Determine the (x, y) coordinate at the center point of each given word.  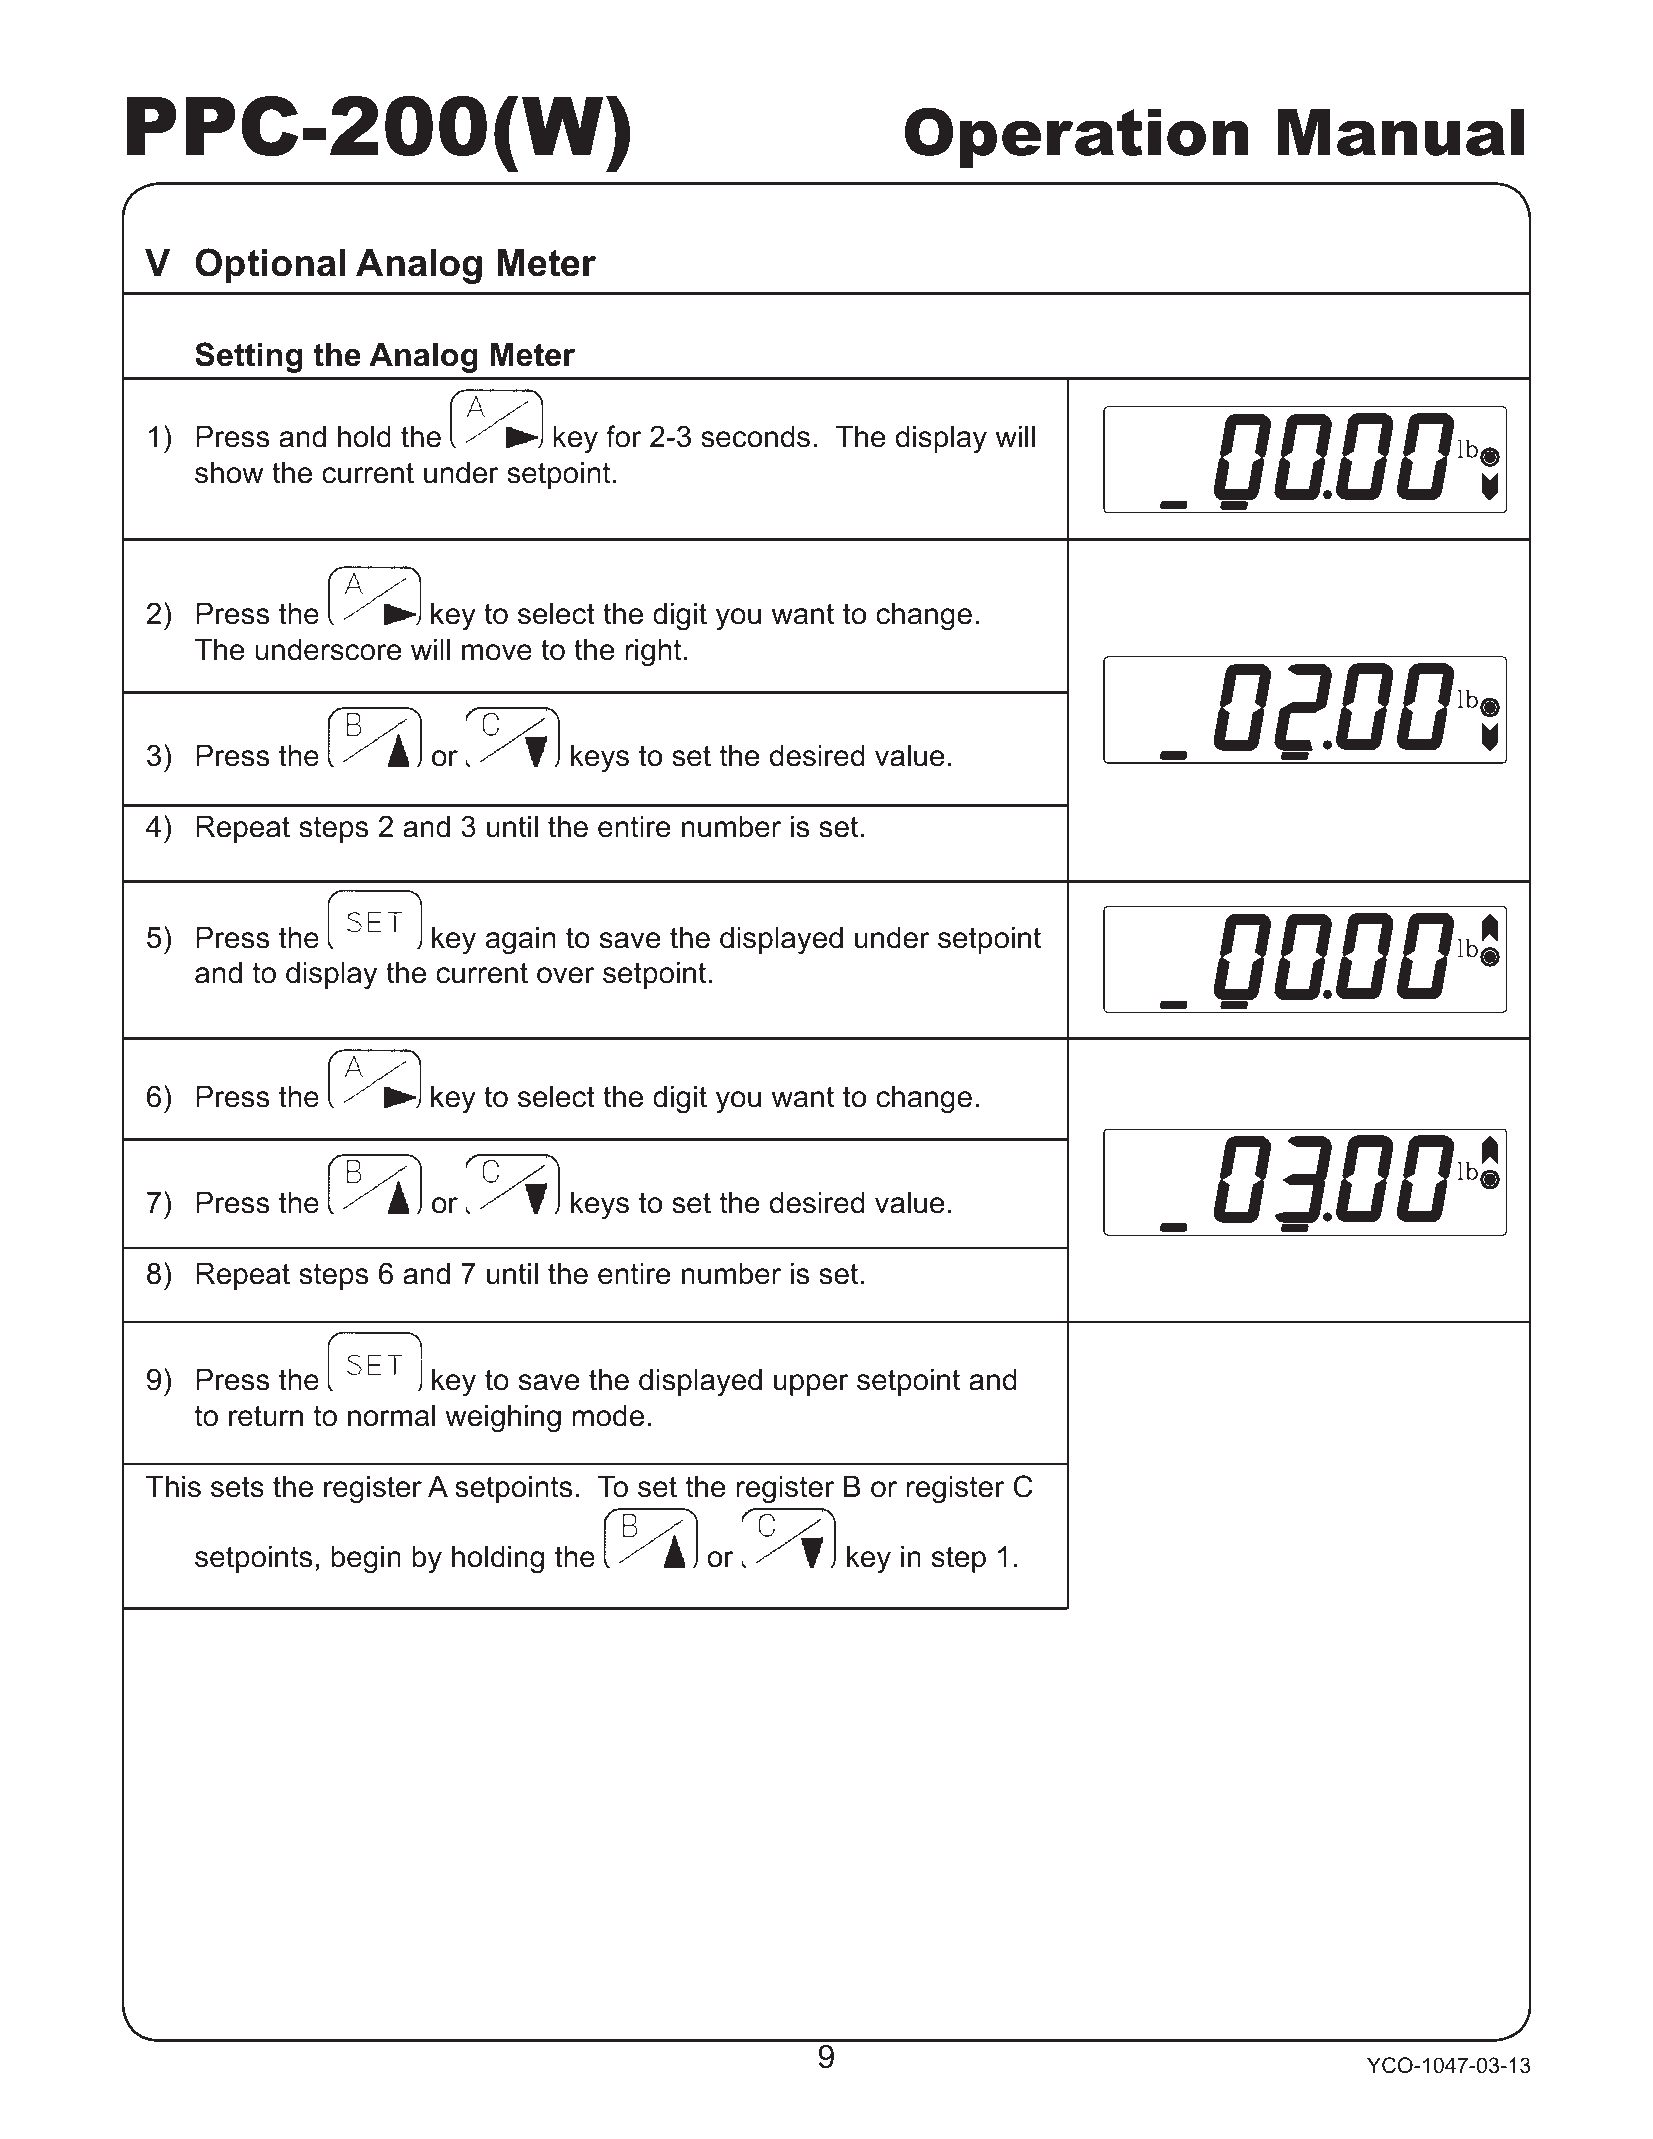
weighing (503, 1418)
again (521, 940)
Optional (270, 266)
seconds (755, 436)
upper (811, 1385)
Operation (1077, 138)
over (565, 975)
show (229, 472)
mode (608, 1415)
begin (366, 1559)
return (266, 1416)
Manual (1401, 132)
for (623, 436)
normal (391, 1415)
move (497, 652)
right (653, 652)
